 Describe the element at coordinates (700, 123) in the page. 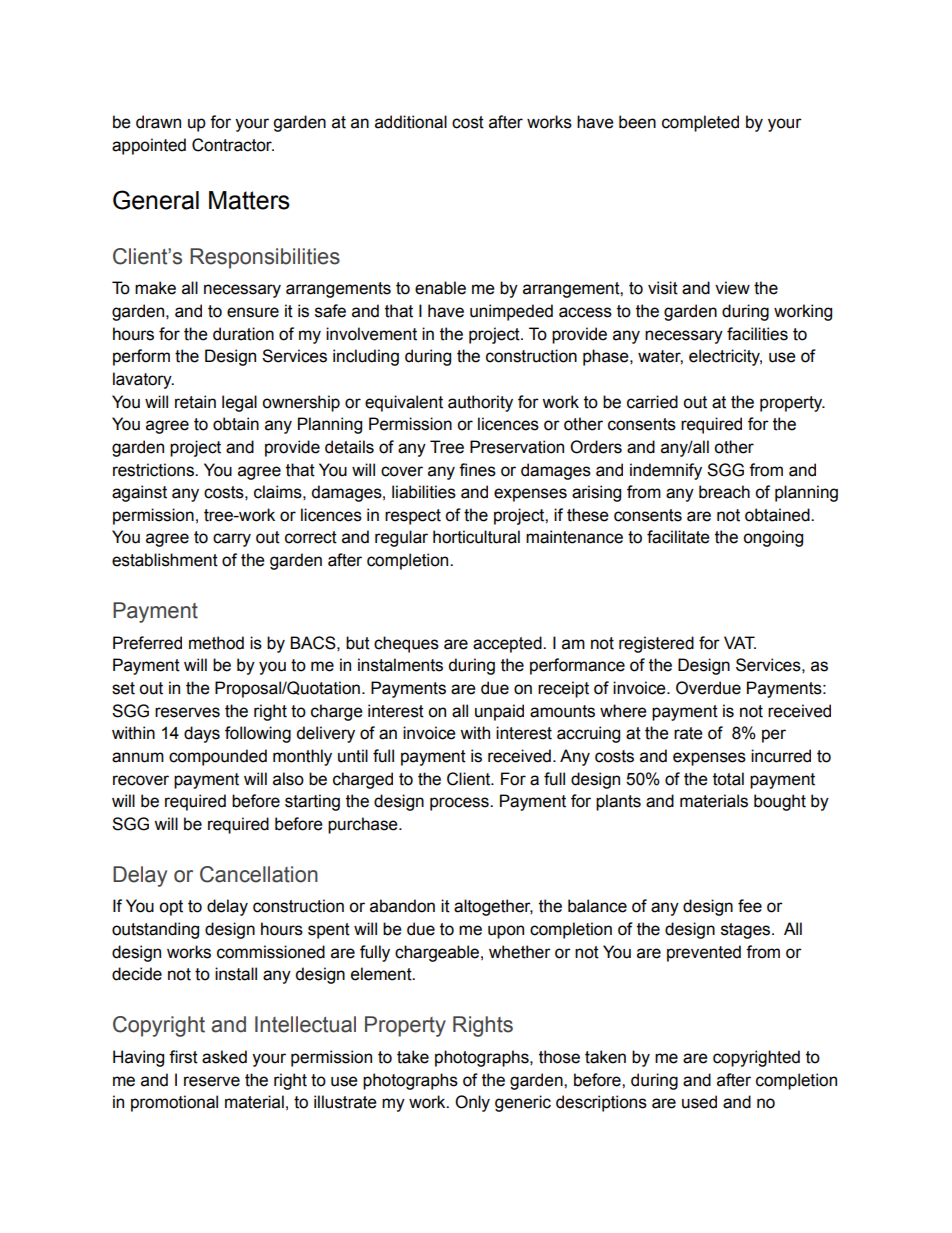

I see `completed` at that location.
